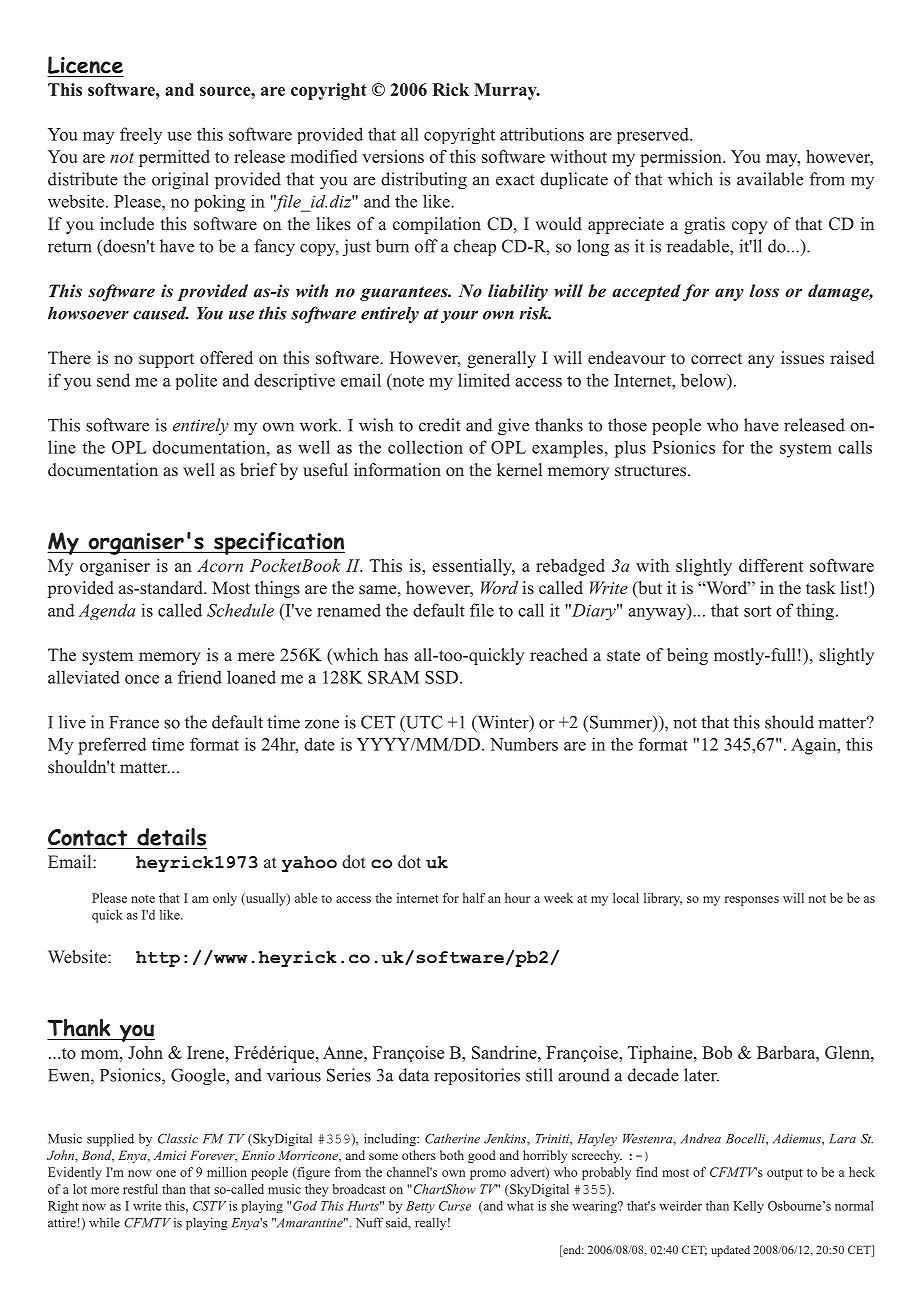  I want to click on permission, so click(682, 158).
